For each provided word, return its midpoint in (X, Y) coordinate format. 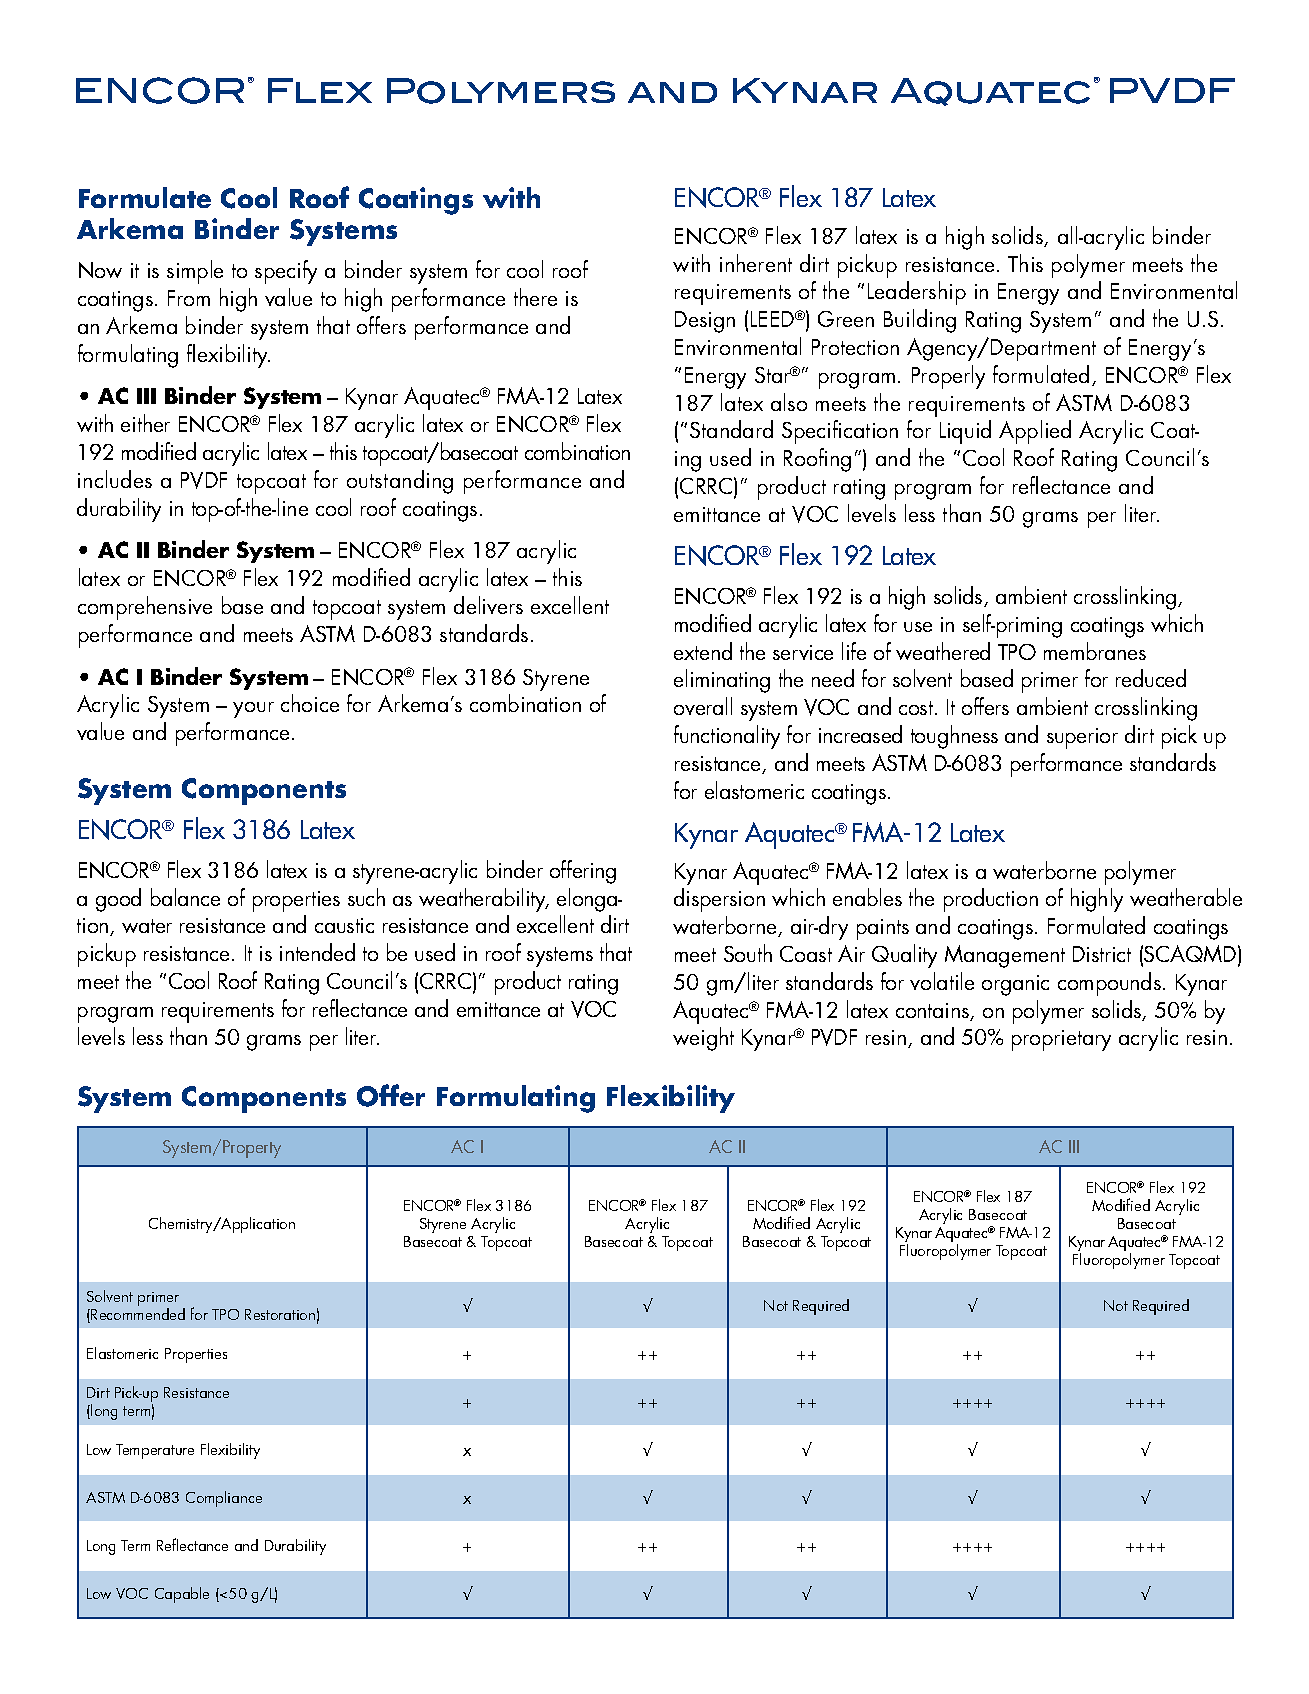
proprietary (1061, 1040)
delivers (488, 605)
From (189, 298)
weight (703, 1039)
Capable (182, 1595)
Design (705, 322)
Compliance (224, 1499)
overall (703, 706)
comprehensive (145, 608)
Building (920, 321)
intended (317, 952)
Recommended (138, 1312)
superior (1082, 738)
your (253, 710)
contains (934, 1012)
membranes (1095, 651)
